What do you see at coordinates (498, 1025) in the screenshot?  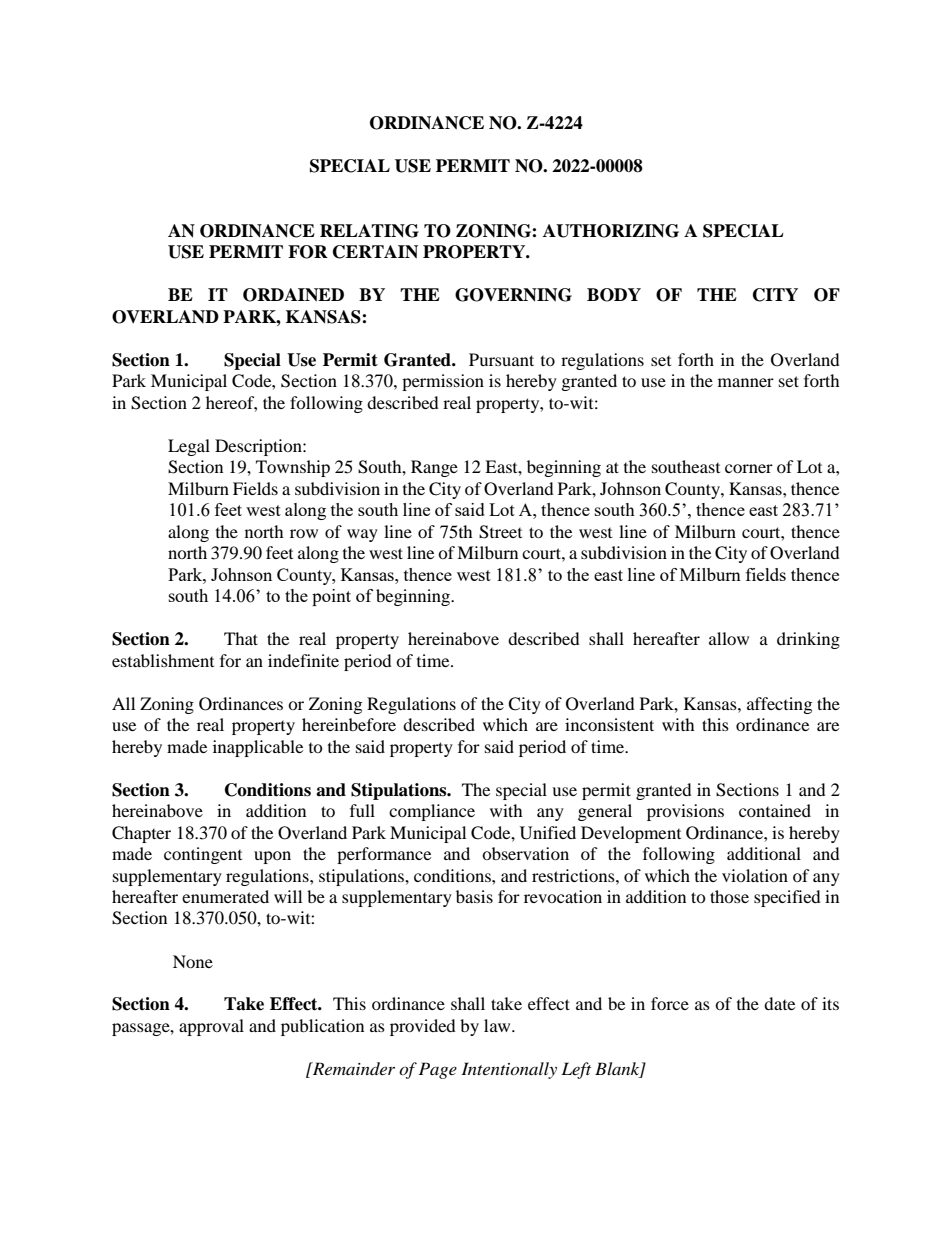 I see `law` at bounding box center [498, 1025].
